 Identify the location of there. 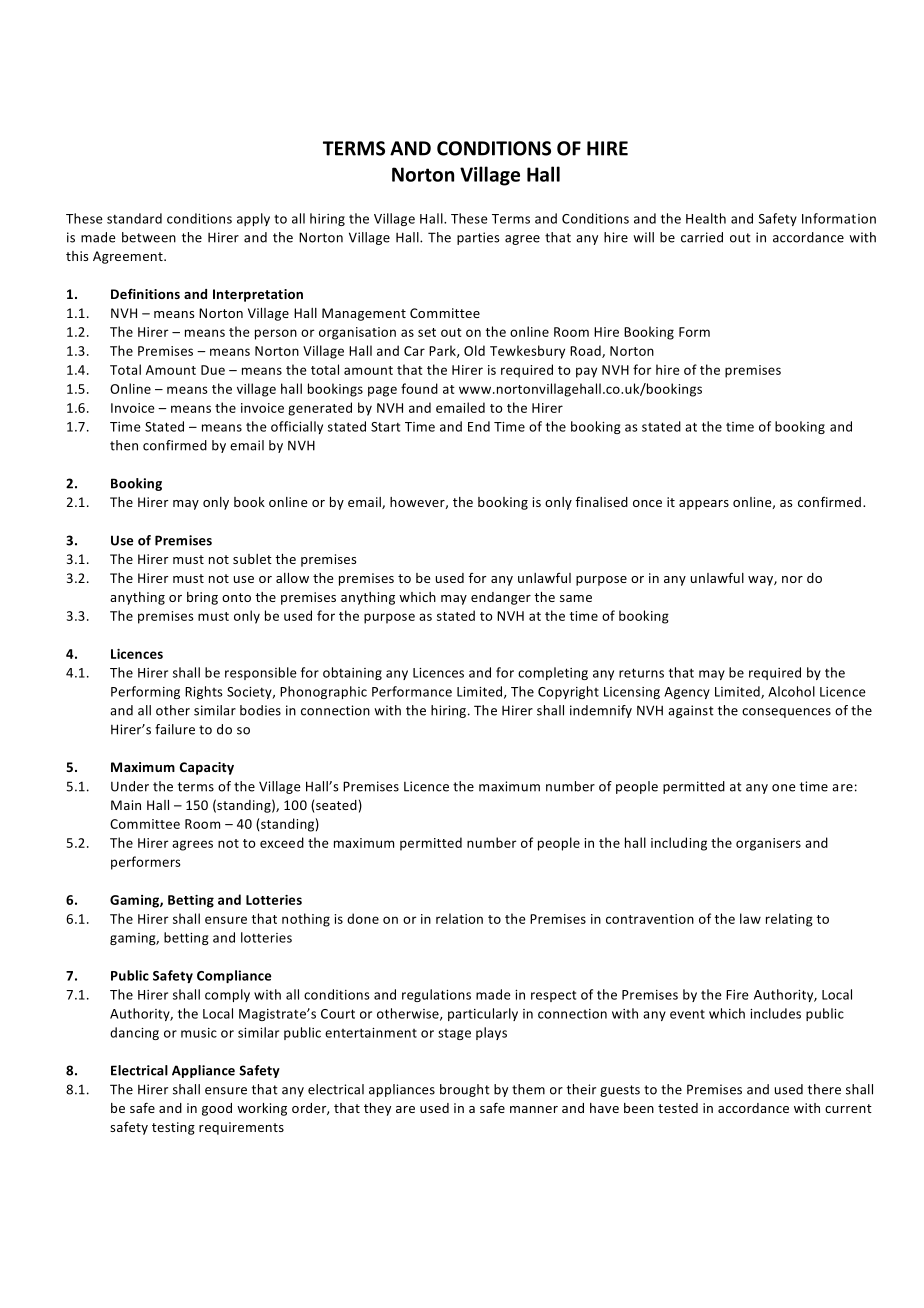
(824, 1089).
